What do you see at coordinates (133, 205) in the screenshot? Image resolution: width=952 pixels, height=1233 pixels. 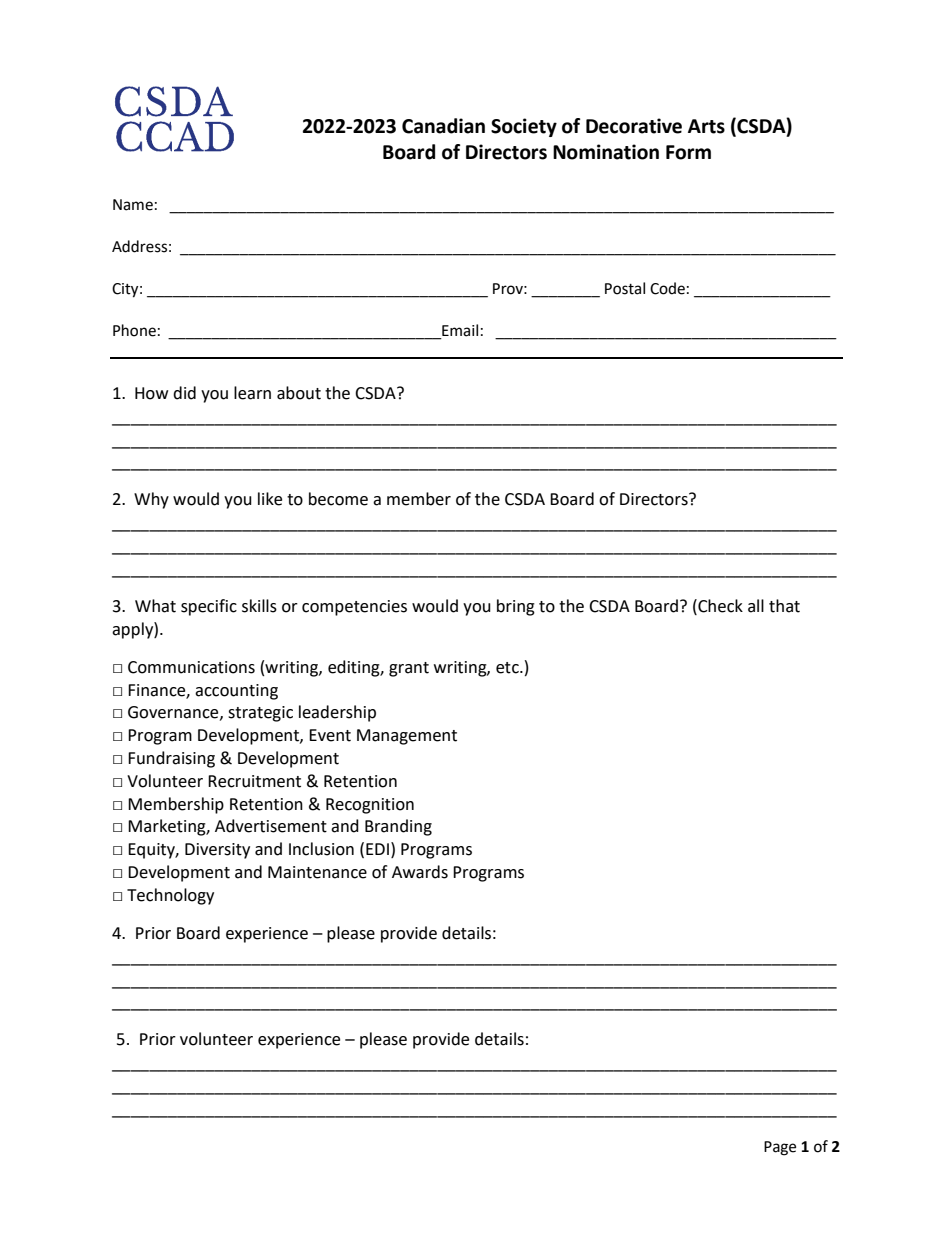 I see `Name` at bounding box center [133, 205].
